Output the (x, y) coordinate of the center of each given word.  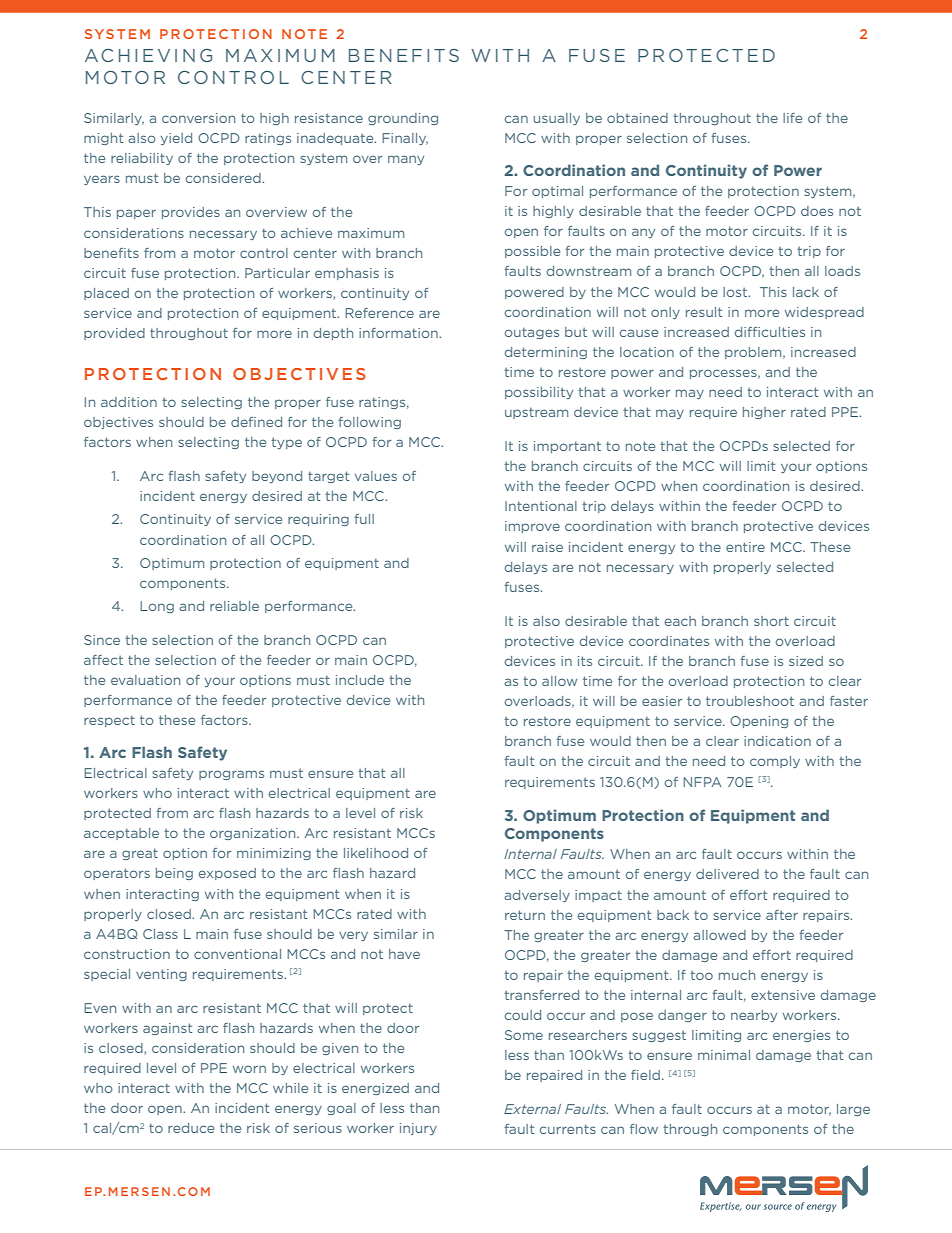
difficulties (770, 332)
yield (176, 139)
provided (114, 334)
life (792, 118)
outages (532, 333)
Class (160, 934)
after (782, 915)
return (525, 915)
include (360, 680)
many (406, 160)
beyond (277, 477)
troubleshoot (750, 701)
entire (745, 547)
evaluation (145, 680)
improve (532, 527)
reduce (191, 1128)
